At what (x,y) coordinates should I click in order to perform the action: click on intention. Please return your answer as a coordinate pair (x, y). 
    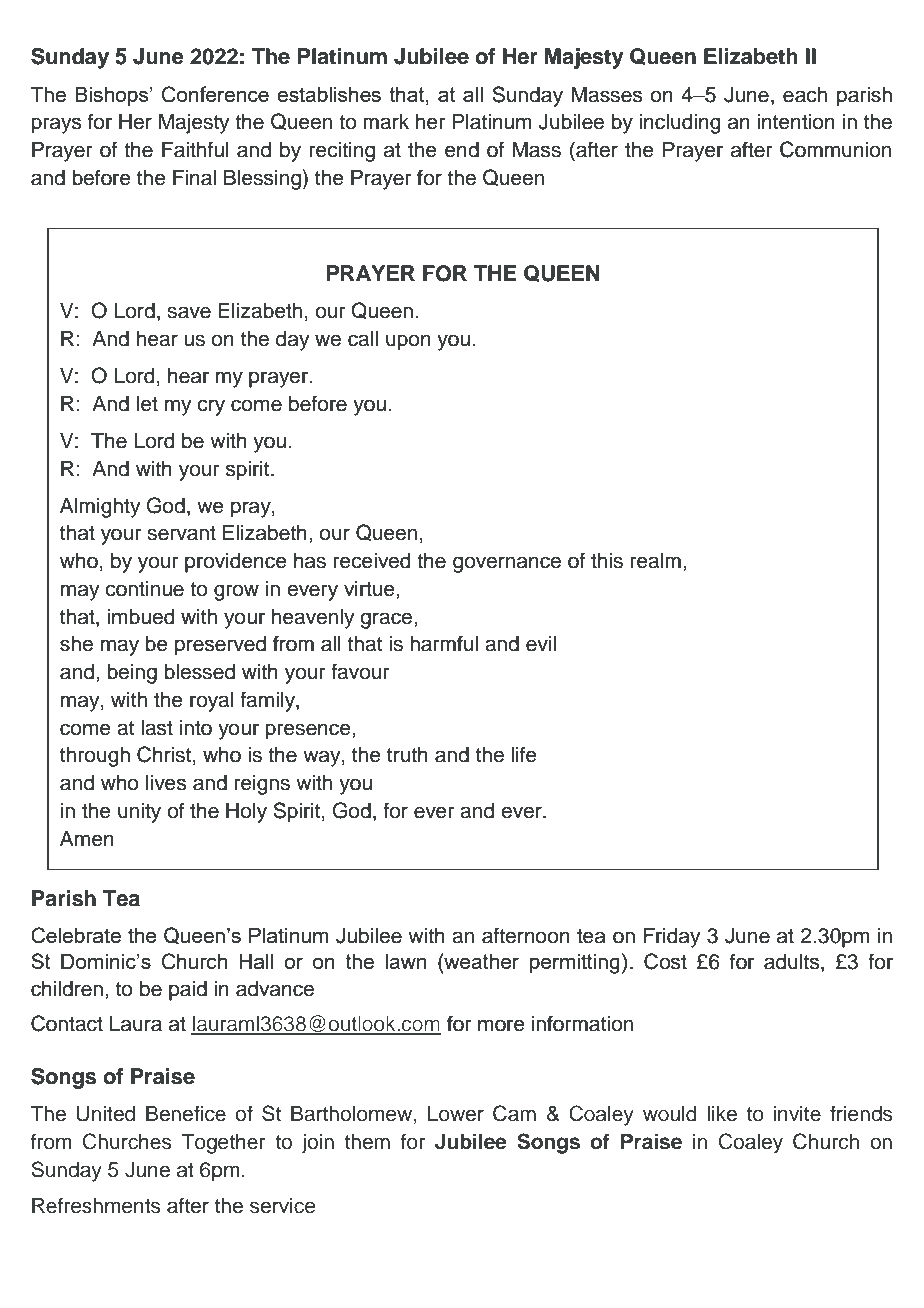
    Looking at the image, I should click on (796, 122).
